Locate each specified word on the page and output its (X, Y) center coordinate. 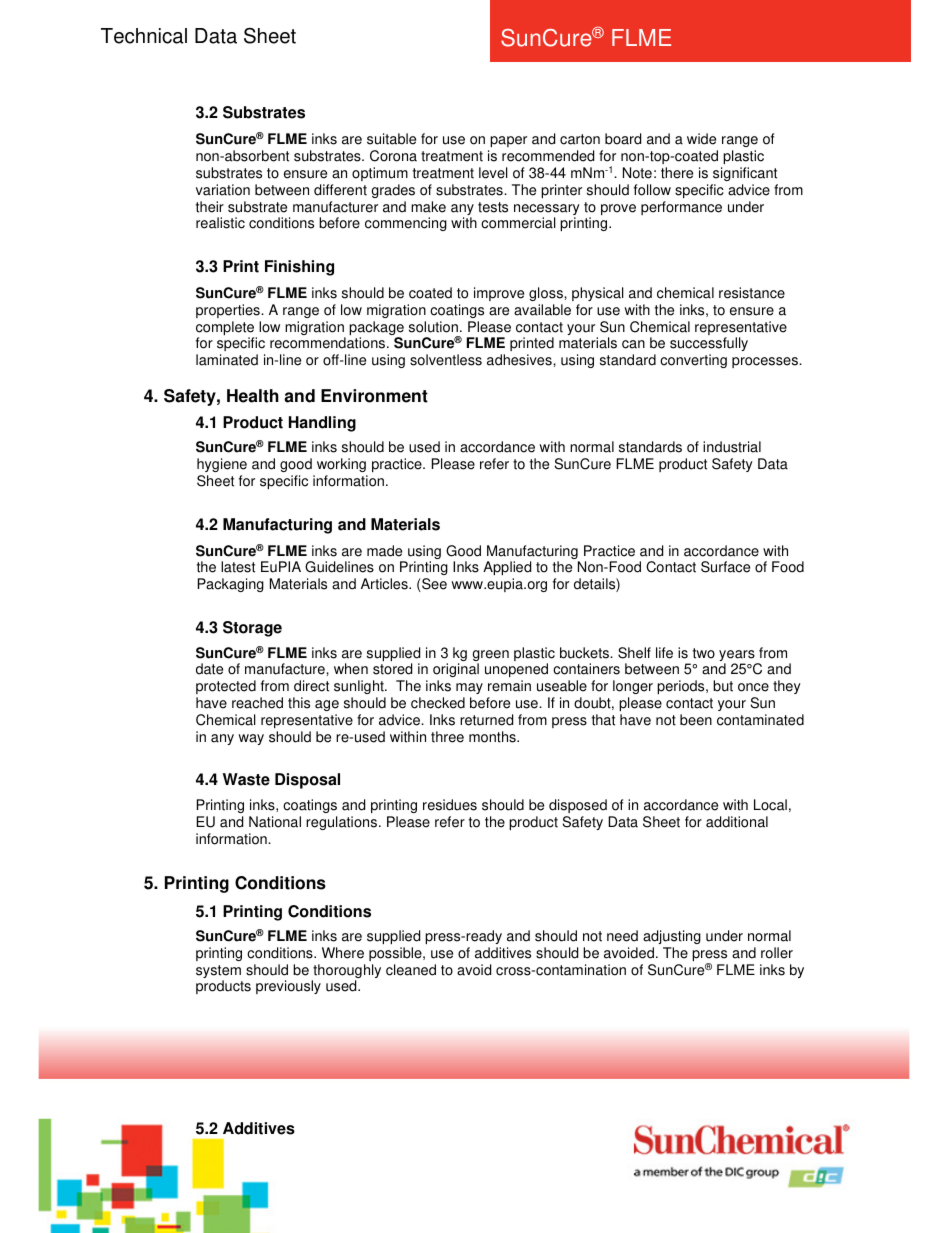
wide (701, 139)
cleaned (411, 970)
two (704, 653)
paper (508, 141)
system (218, 973)
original (456, 670)
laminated (227, 360)
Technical (144, 36)
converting (693, 361)
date (209, 669)
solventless (446, 360)
